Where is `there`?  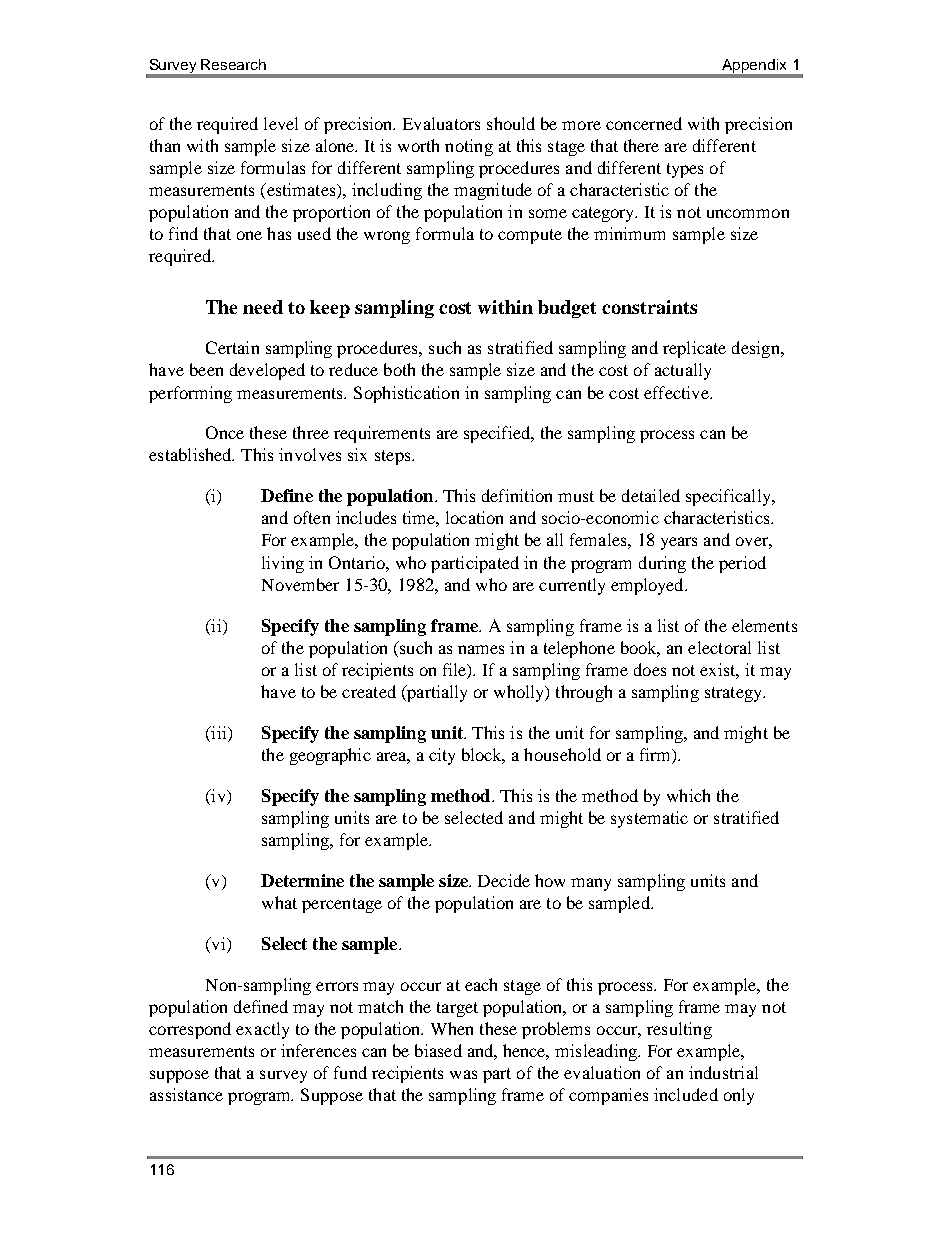
there is located at coordinates (641, 145).
